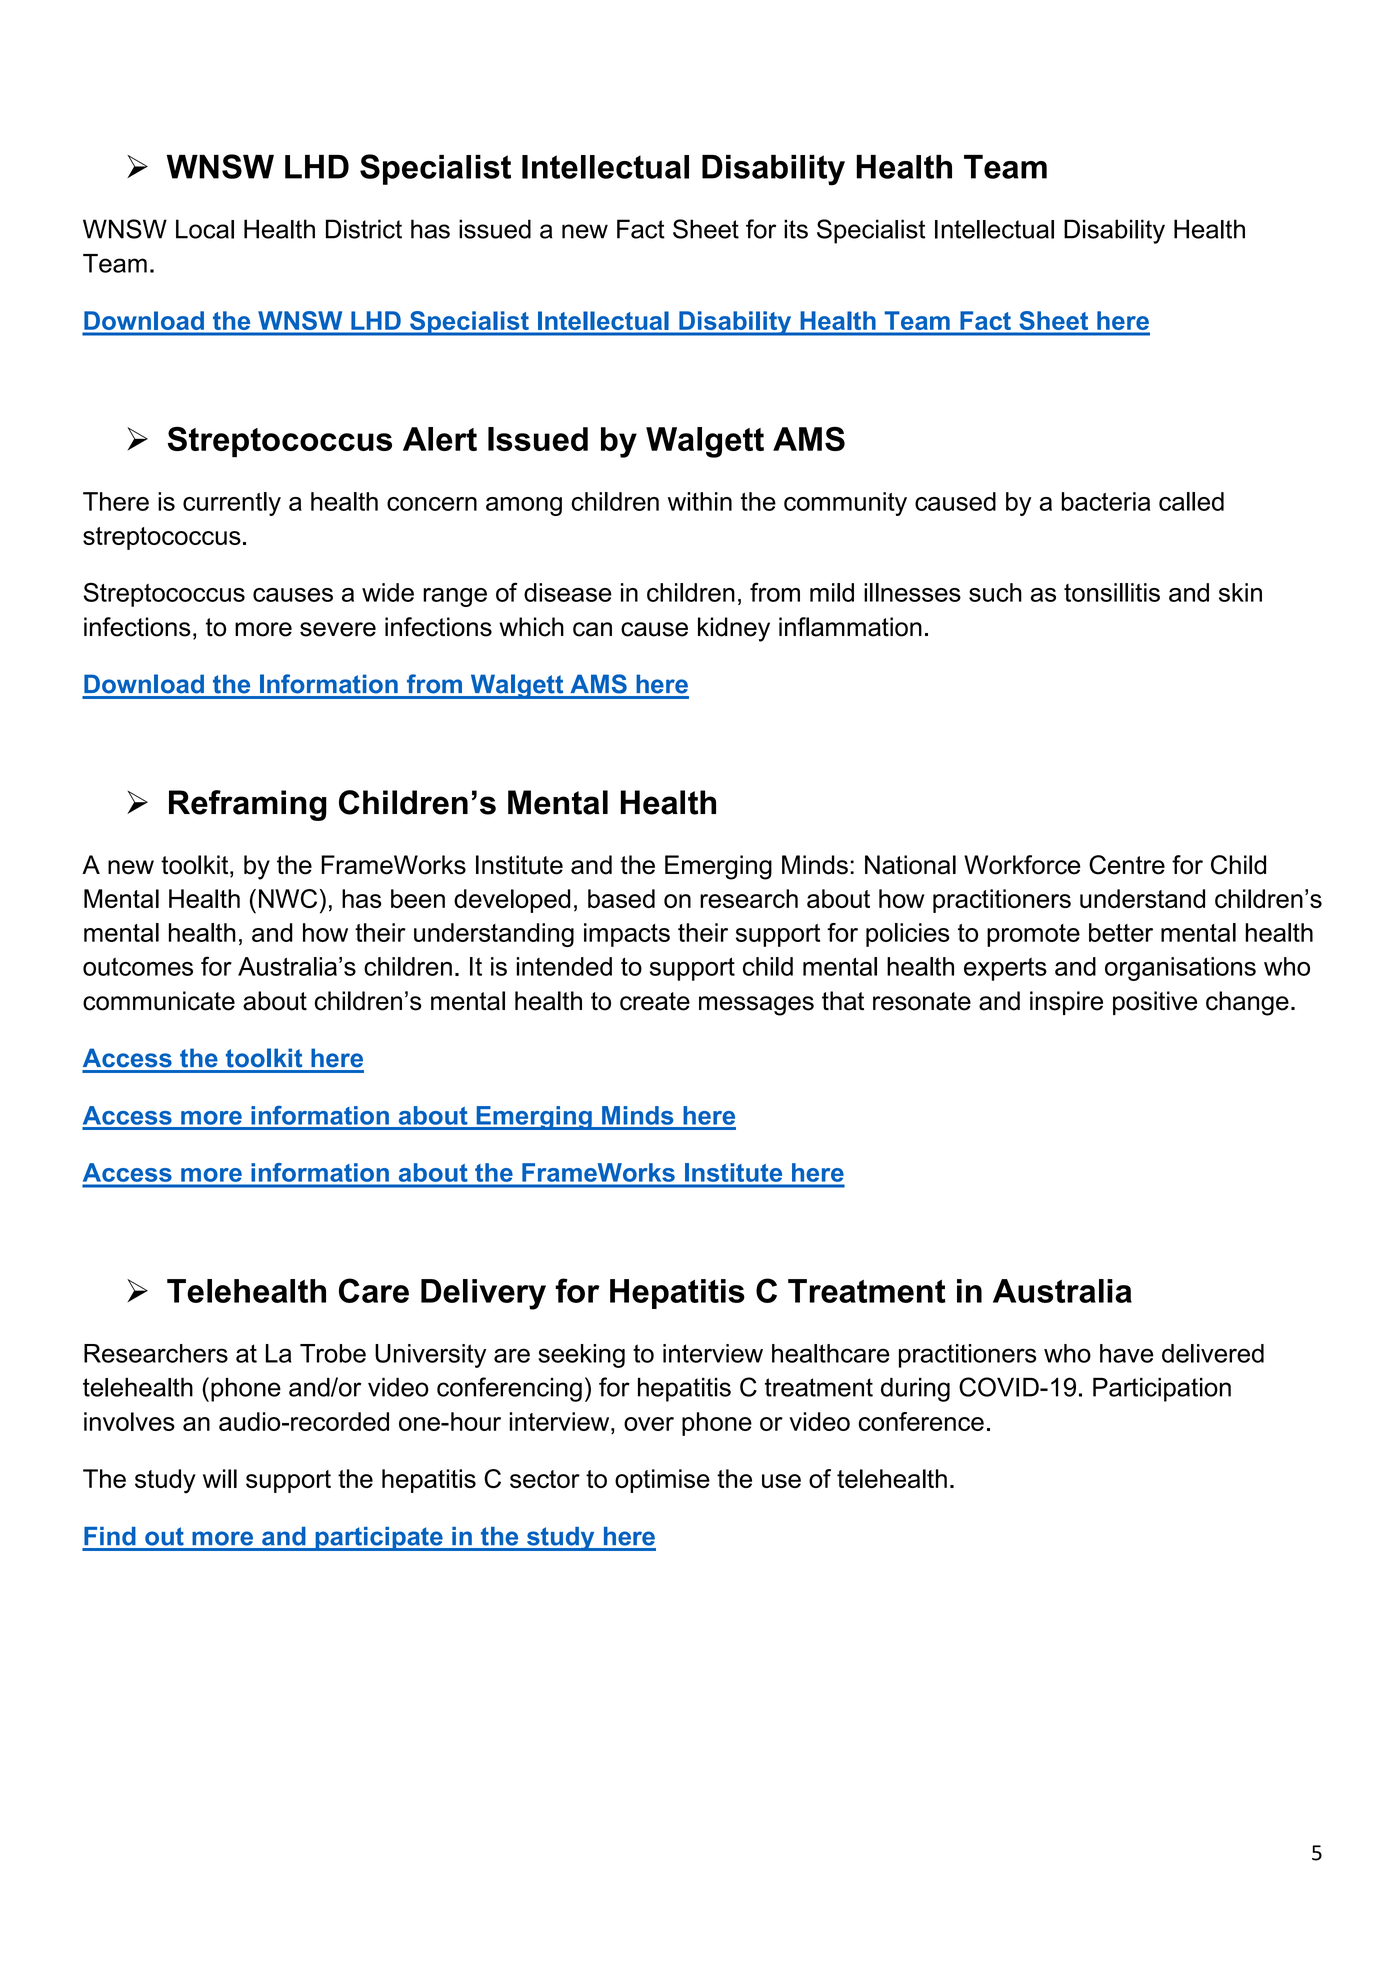 Image resolution: width=1389 pixels, height=1964 pixels. I want to click on create, so click(655, 1001).
